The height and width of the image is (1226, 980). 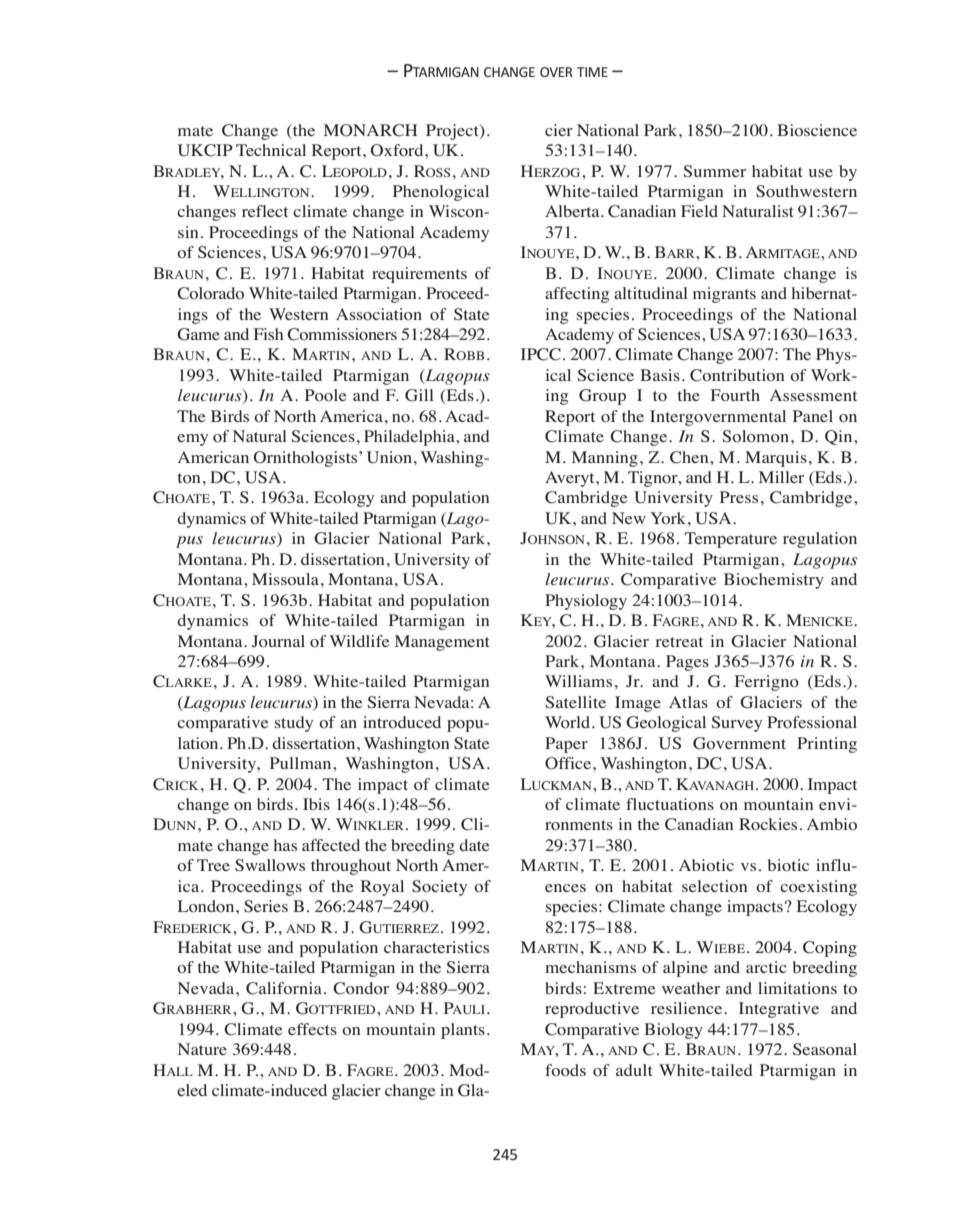 I want to click on has, so click(x=285, y=845).
